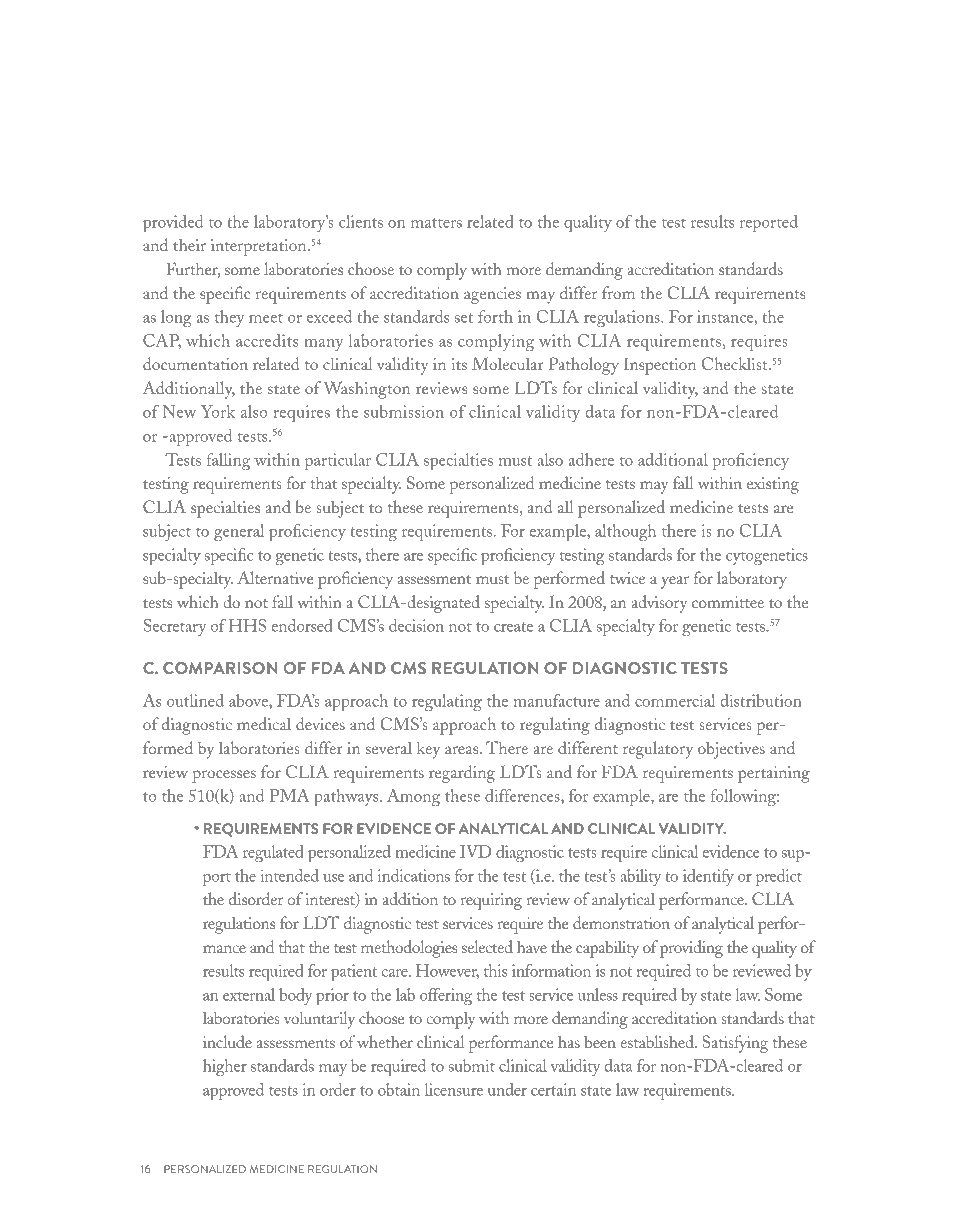 The height and width of the screenshot is (1223, 979). What do you see at coordinates (273, 853) in the screenshot?
I see `regulated` at bounding box center [273, 853].
